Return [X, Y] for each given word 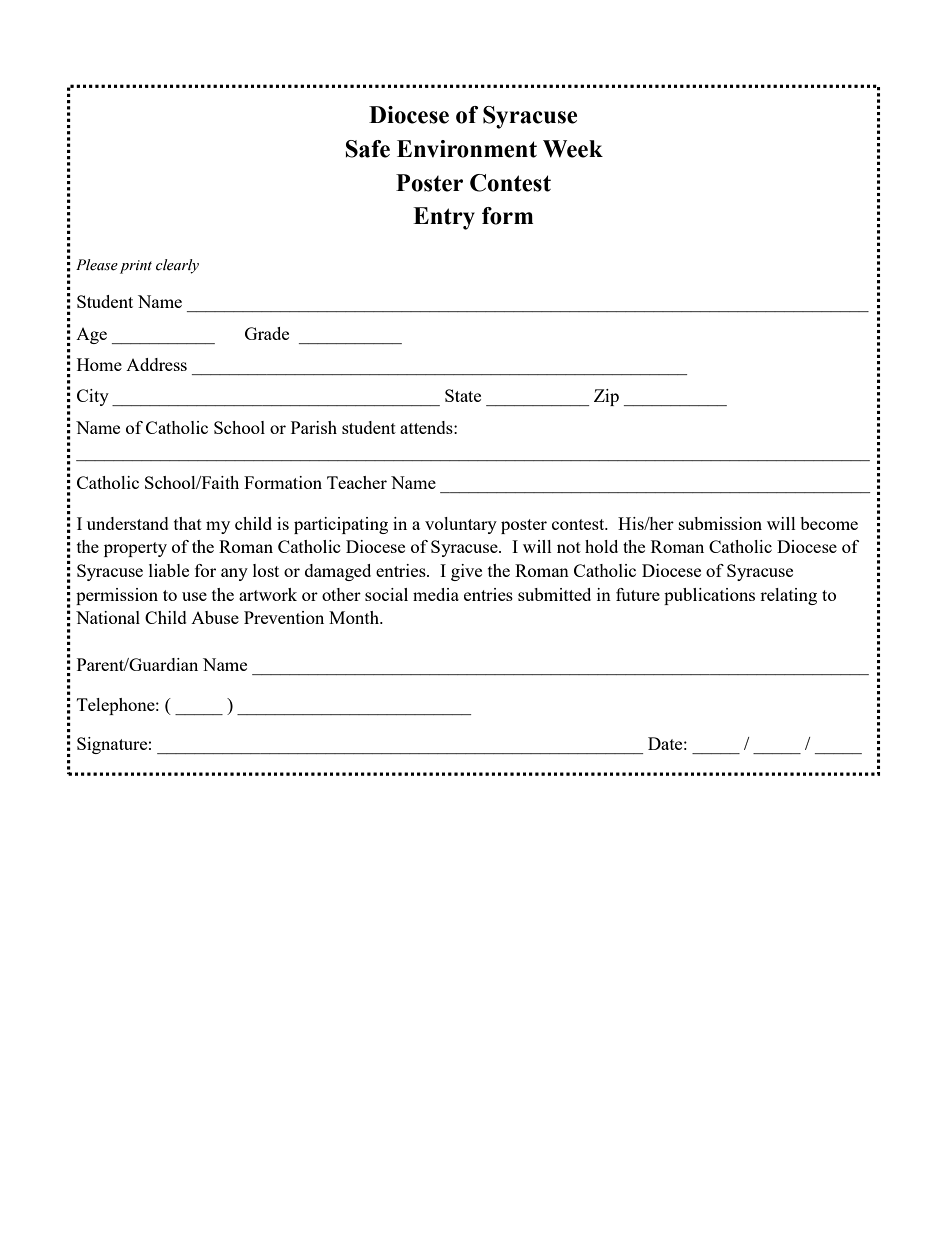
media [436, 594]
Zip [606, 397]
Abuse [215, 617]
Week [573, 149]
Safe [368, 149]
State [463, 395]
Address [156, 364]
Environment [467, 149]
